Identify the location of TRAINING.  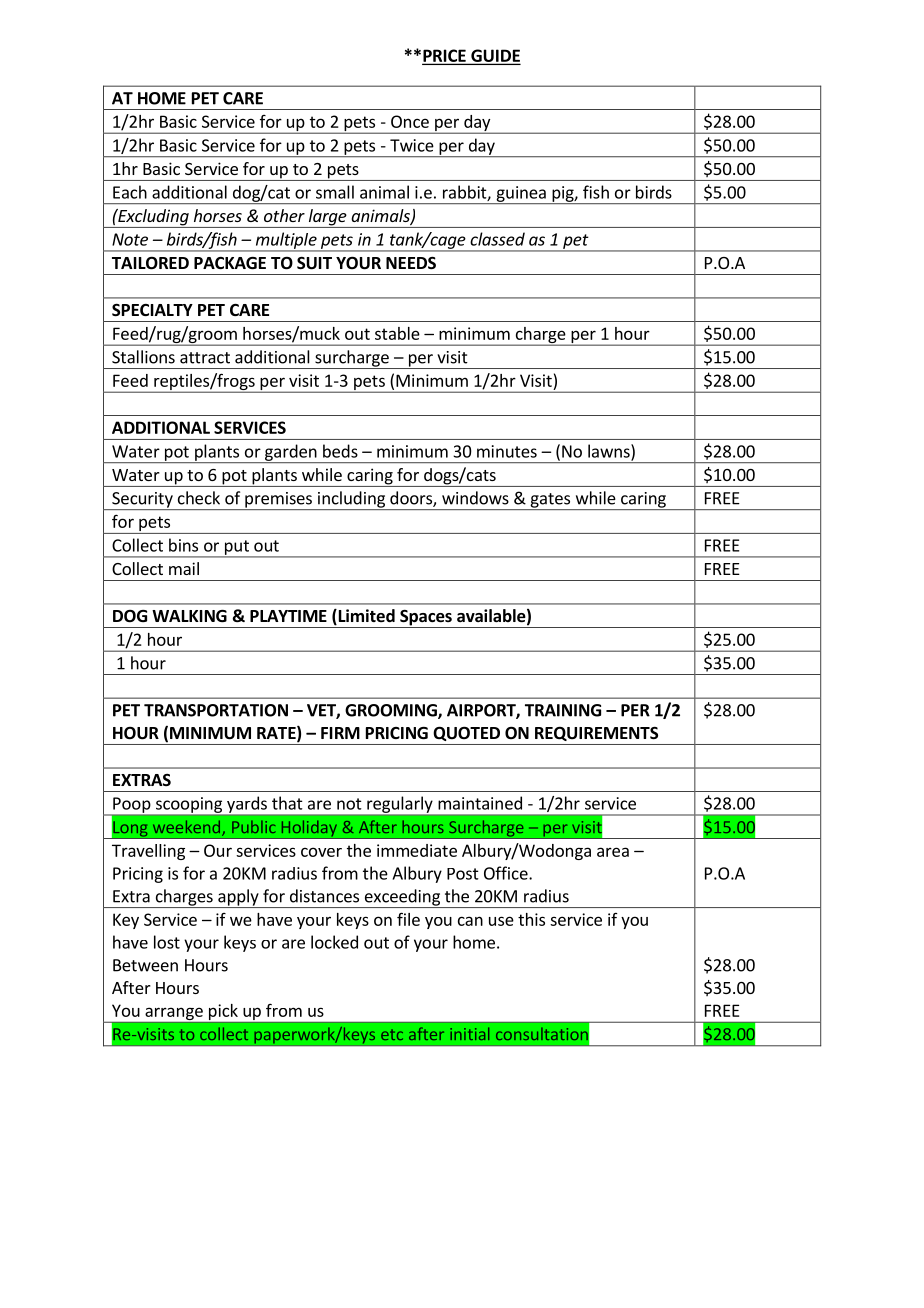
(563, 710).
